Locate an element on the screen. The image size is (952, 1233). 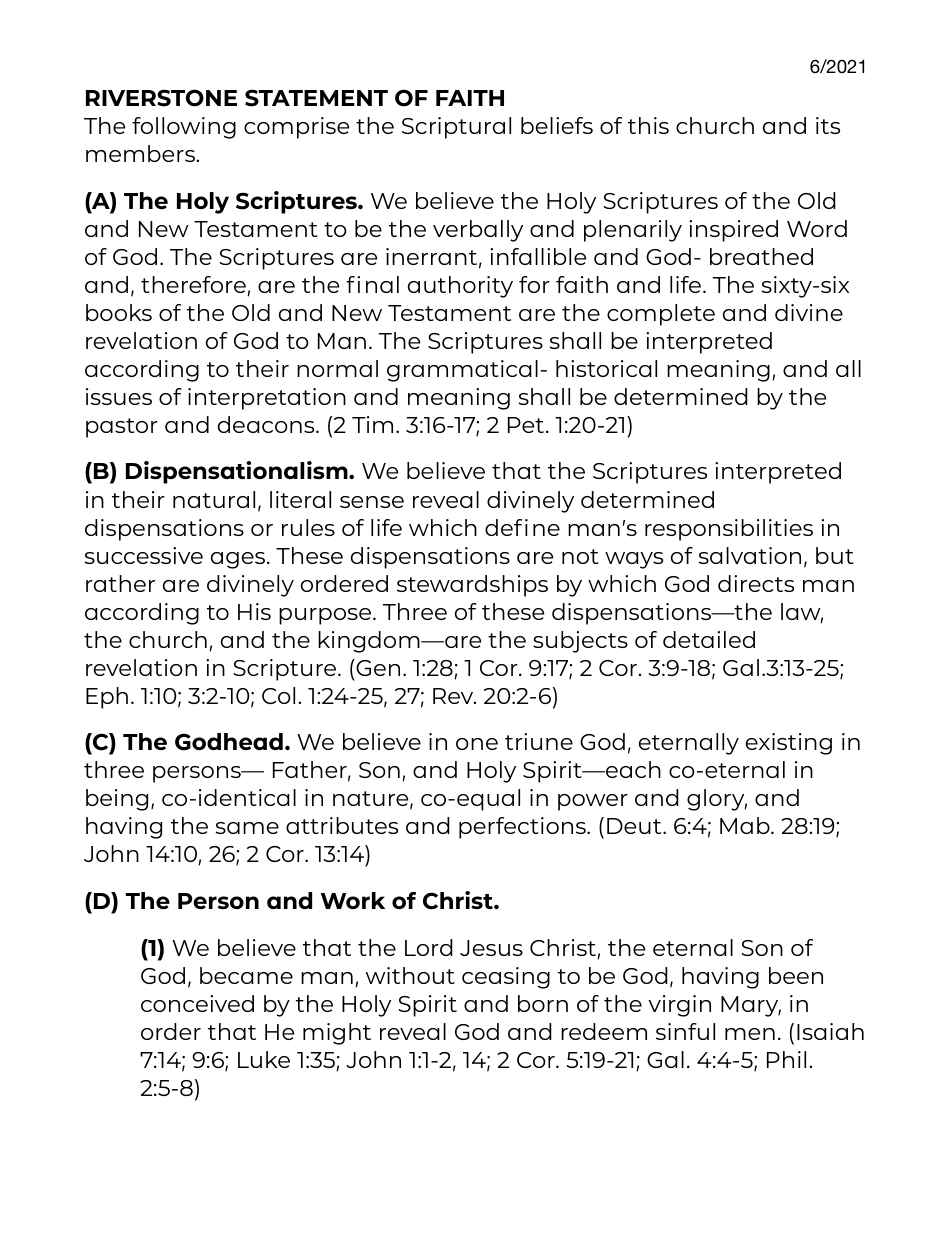
Scriptural is located at coordinates (456, 128).
